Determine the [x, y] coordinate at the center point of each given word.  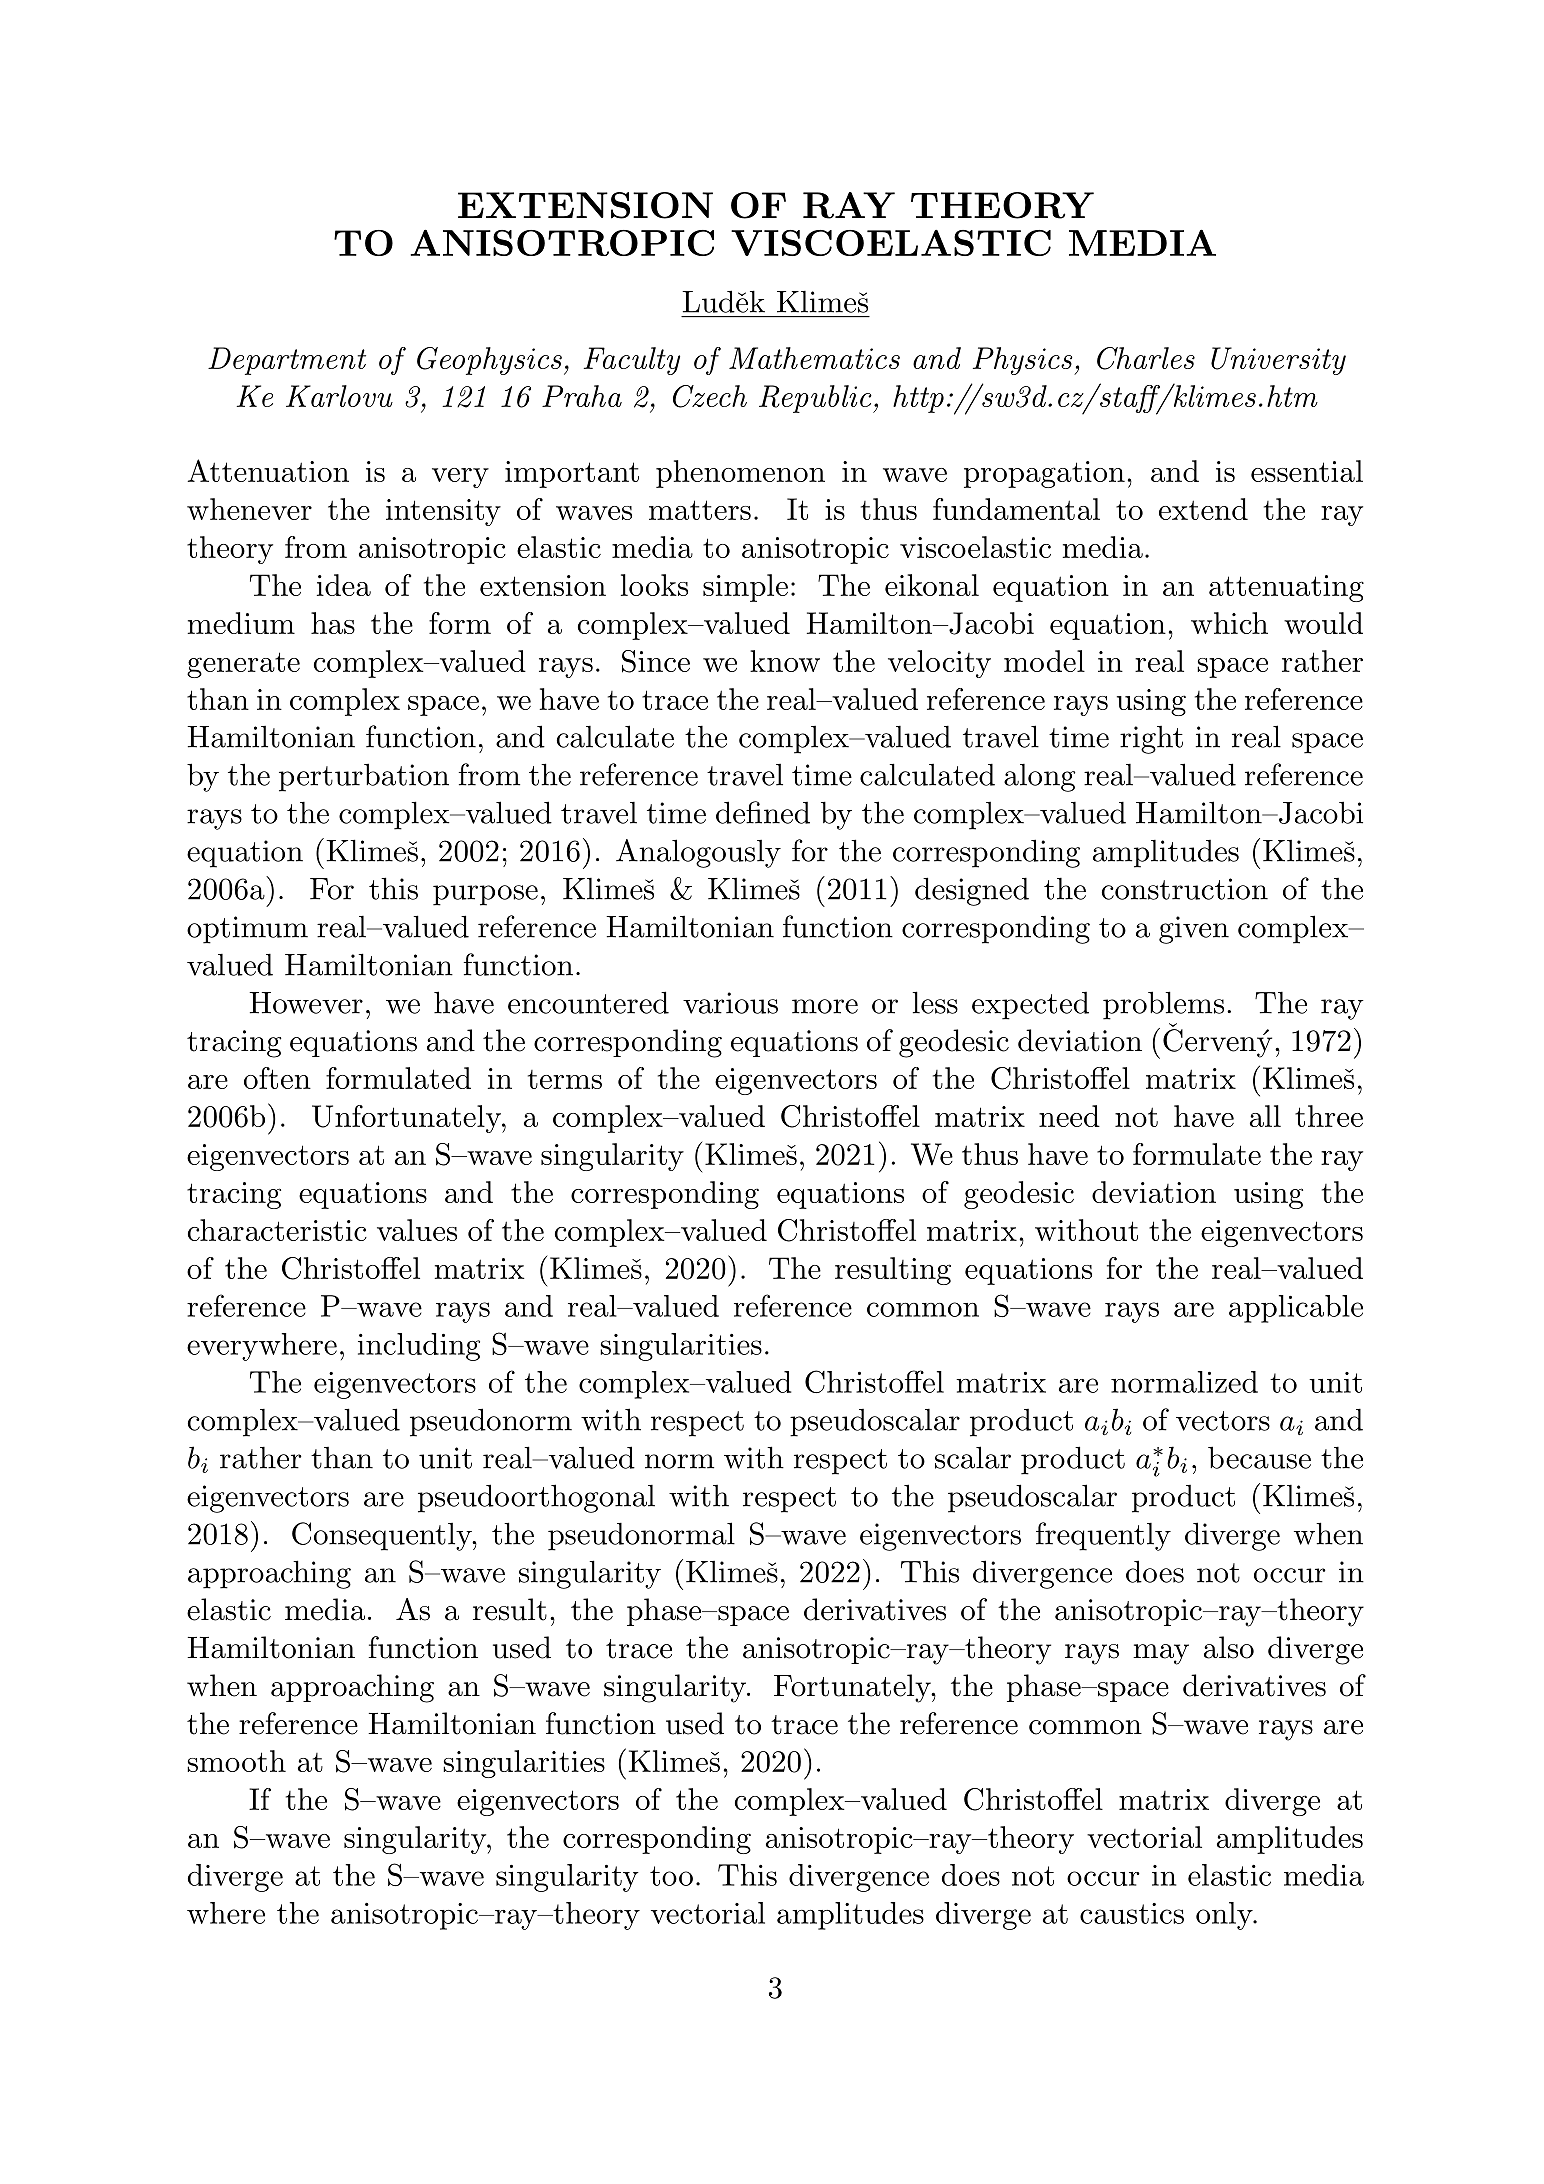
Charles [1146, 358]
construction [1185, 889]
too [671, 1876]
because [1259, 1457]
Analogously [698, 853]
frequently [1103, 1536]
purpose [485, 895]
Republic [816, 399]
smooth [236, 1761]
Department [287, 361]
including [419, 1347]
